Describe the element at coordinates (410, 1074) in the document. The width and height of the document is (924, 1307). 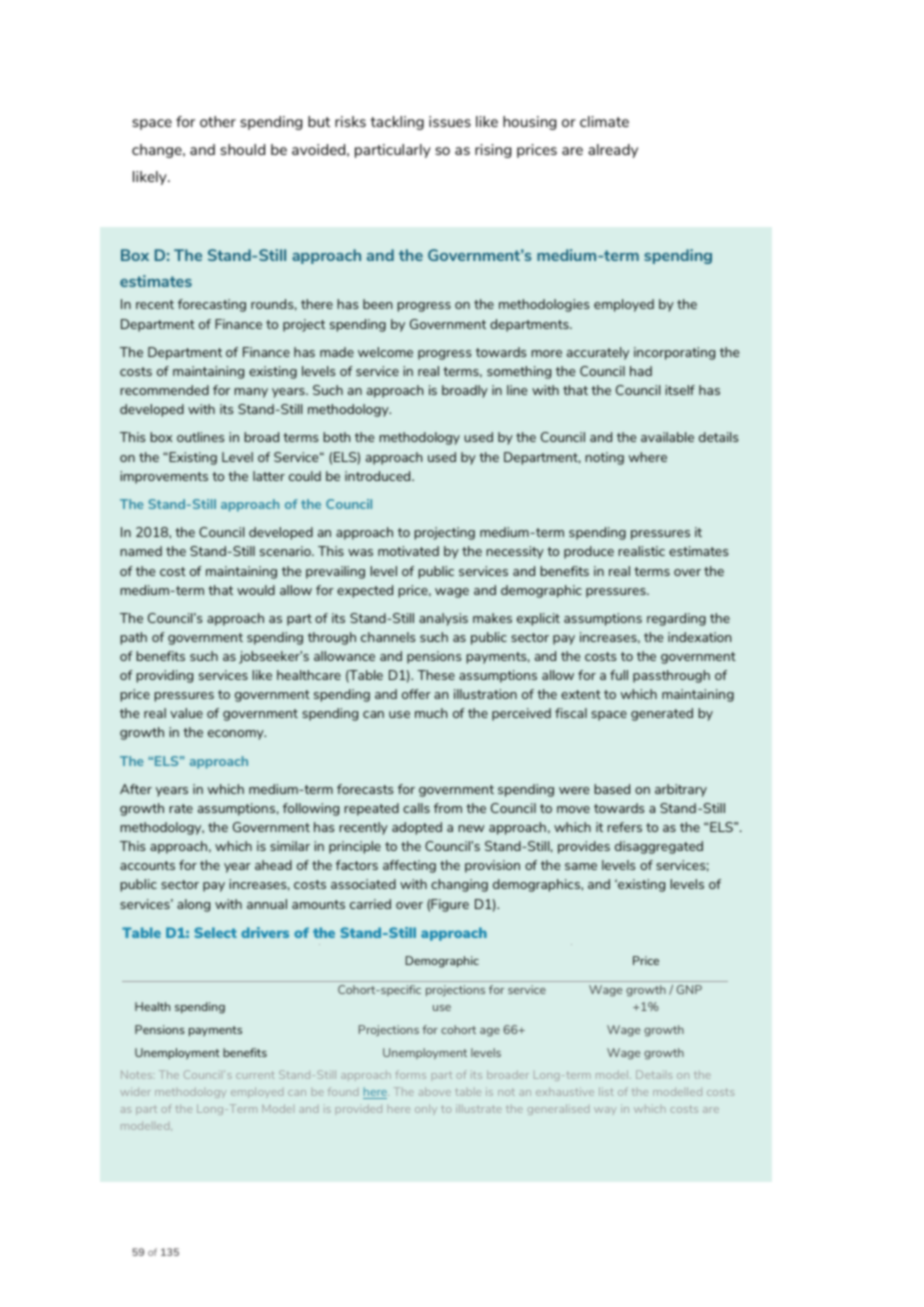
I see `forms` at that location.
